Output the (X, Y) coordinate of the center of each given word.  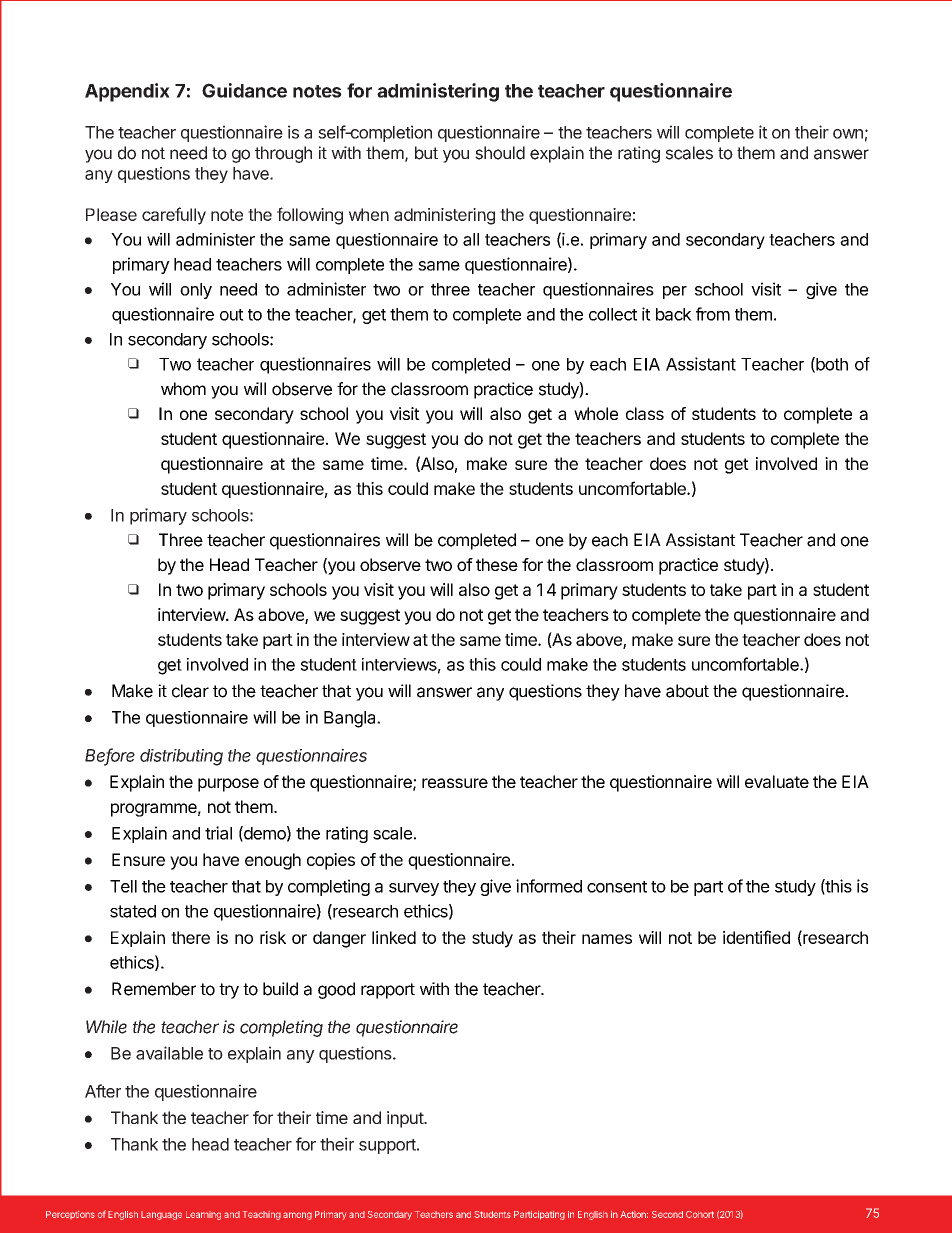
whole (596, 413)
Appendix (127, 92)
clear (190, 691)
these (497, 564)
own (848, 134)
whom (183, 389)
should (500, 153)
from (713, 314)
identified (756, 937)
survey (414, 889)
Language (161, 1215)
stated (133, 911)
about (687, 691)
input (406, 1119)
